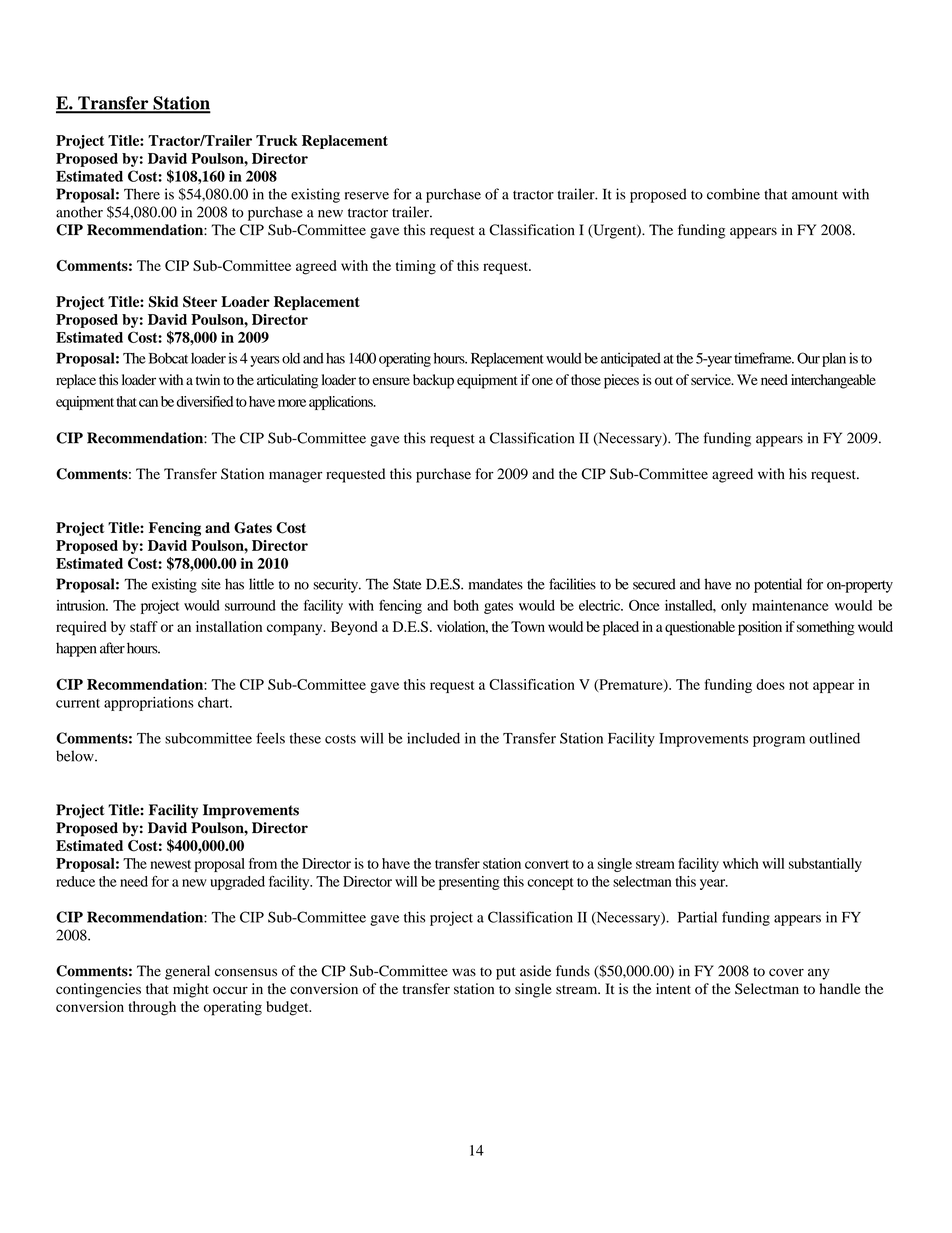 The width and height of the image is (952, 1233). I want to click on Town, so click(528, 626).
